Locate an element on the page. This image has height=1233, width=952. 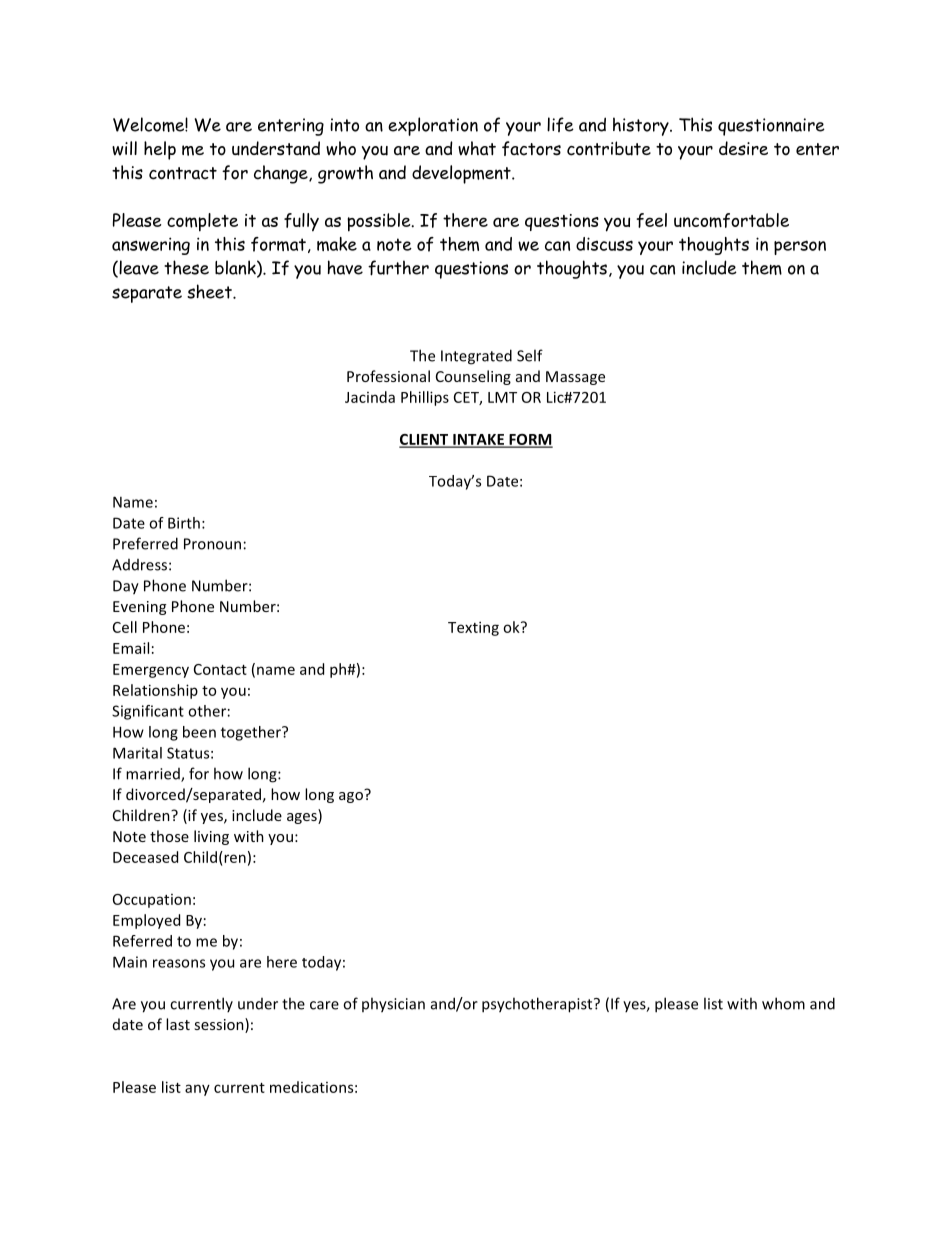
what is located at coordinates (477, 148).
